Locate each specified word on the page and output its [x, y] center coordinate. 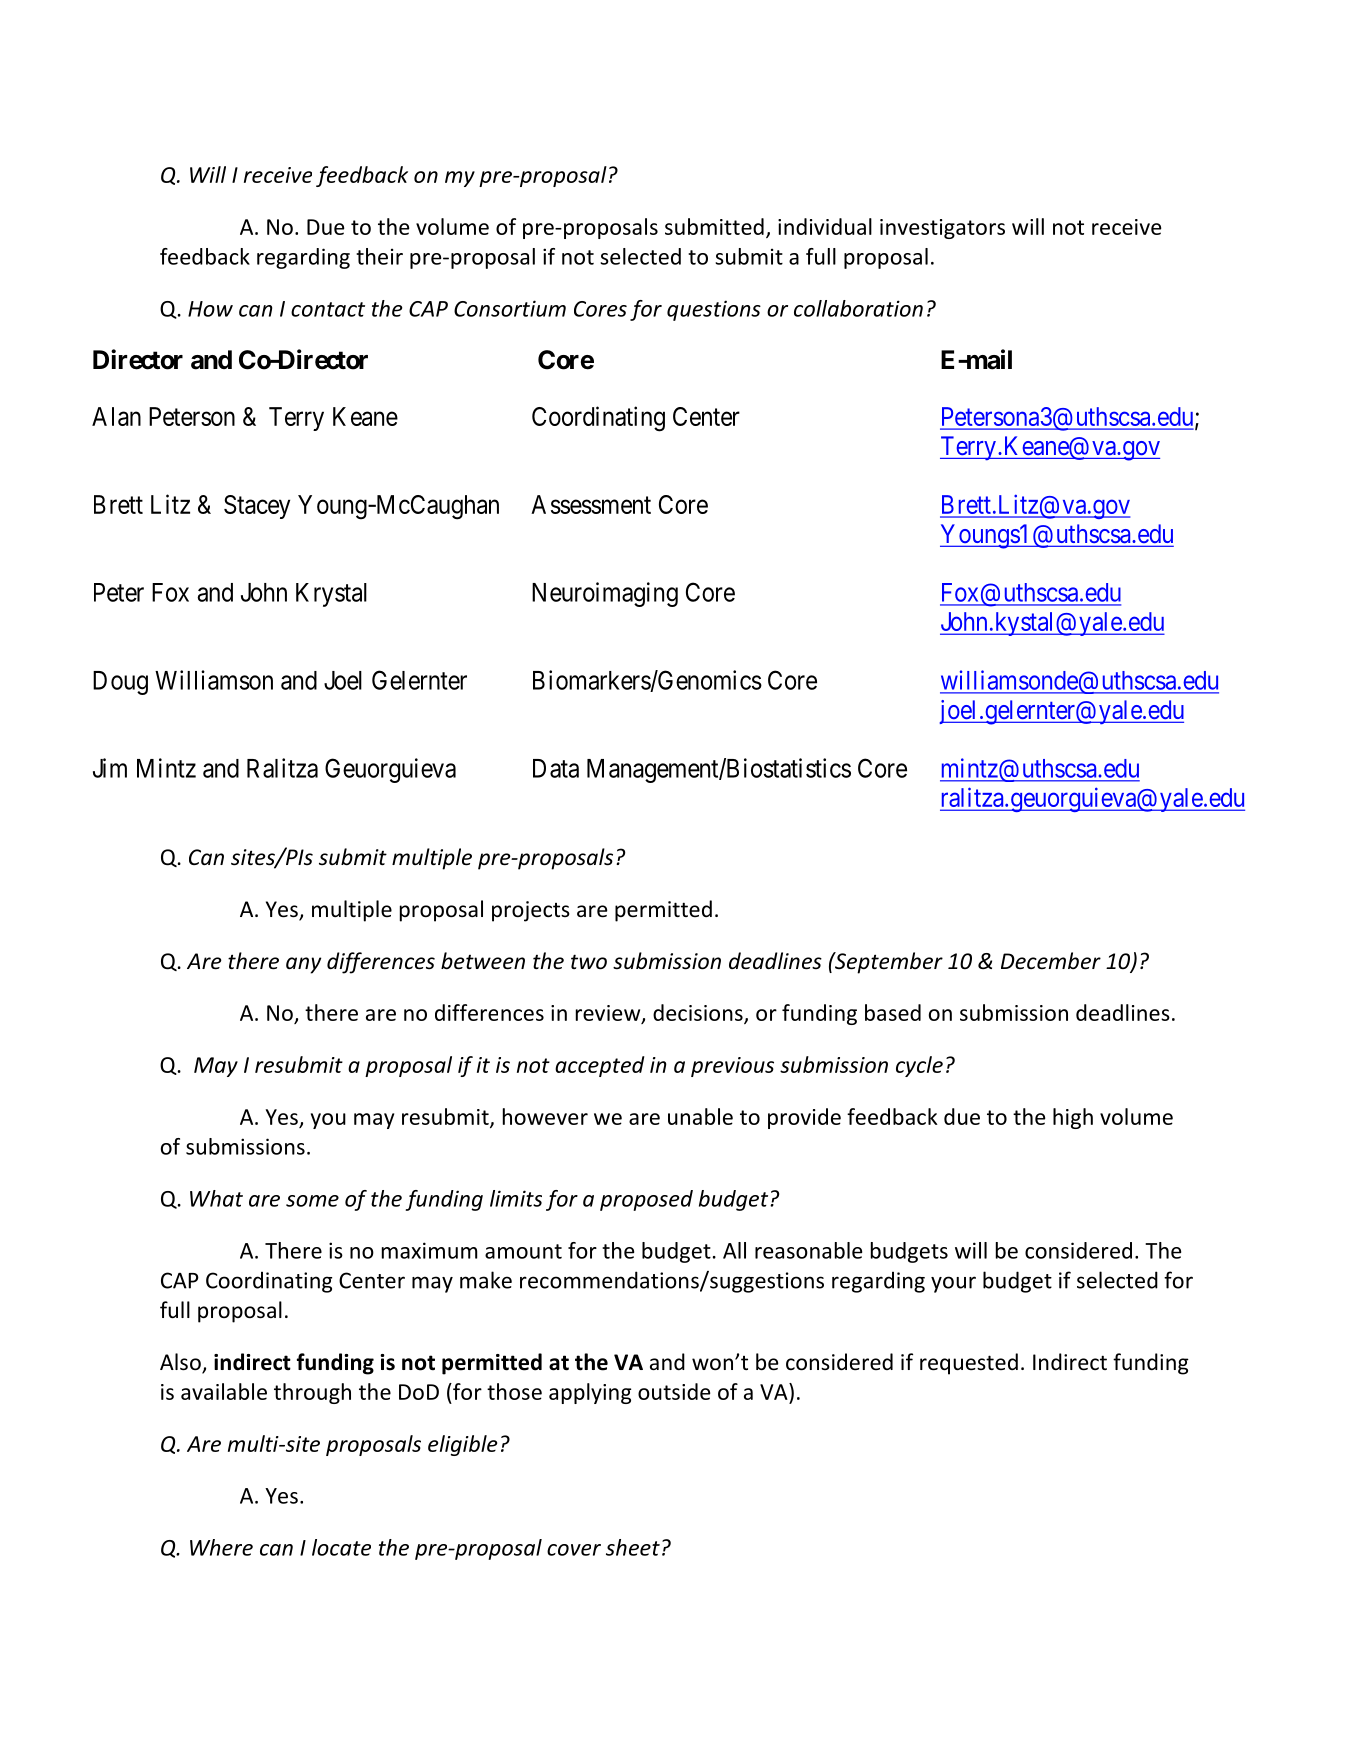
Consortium [510, 308]
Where [221, 1547]
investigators [942, 229]
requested [969, 1364]
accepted [600, 1066]
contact [328, 309]
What [216, 1198]
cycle [919, 1066]
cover [574, 1550]
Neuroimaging [605, 594]
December [1051, 961]
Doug [120, 683]
